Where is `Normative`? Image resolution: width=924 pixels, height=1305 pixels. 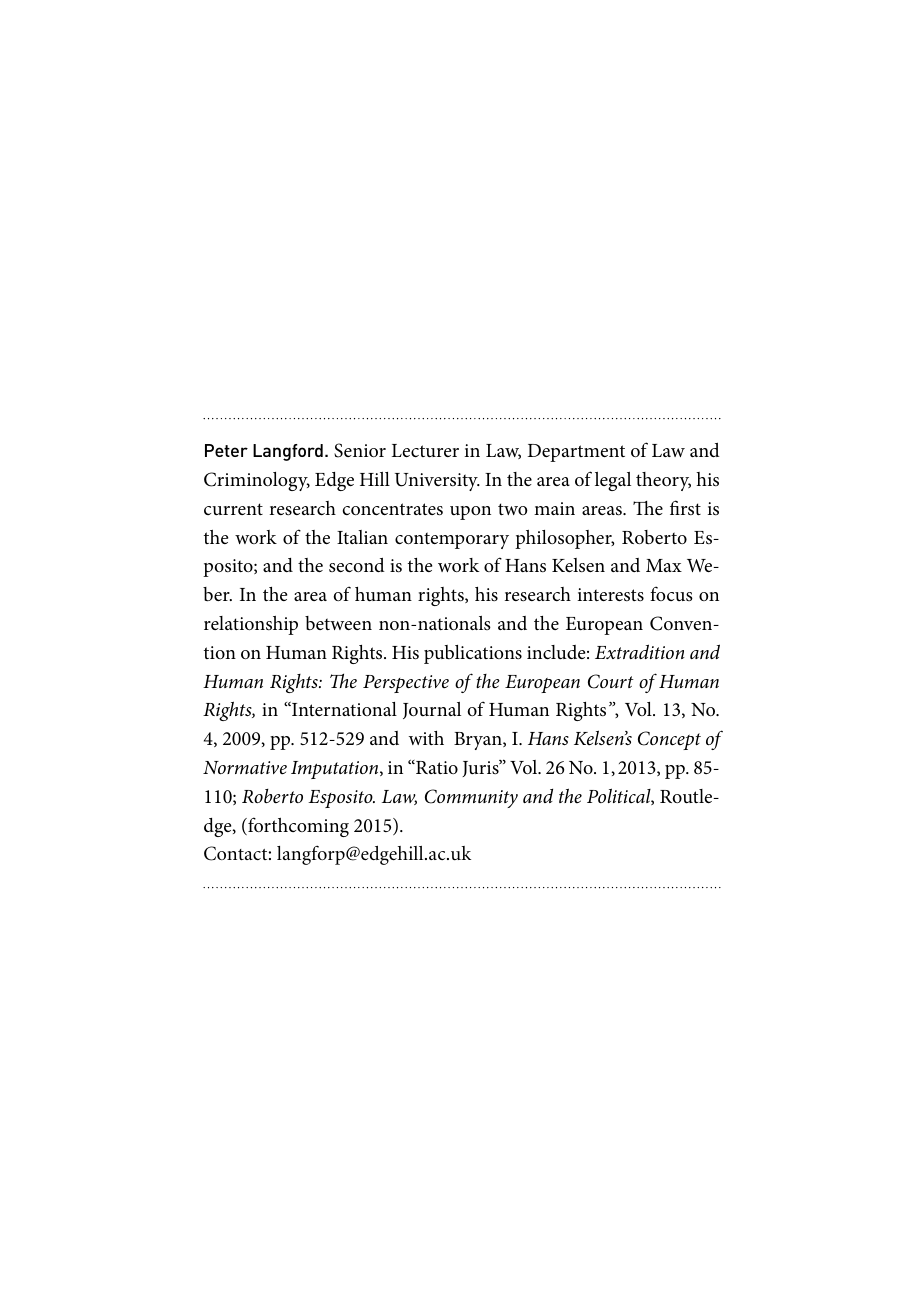 Normative is located at coordinates (245, 767).
